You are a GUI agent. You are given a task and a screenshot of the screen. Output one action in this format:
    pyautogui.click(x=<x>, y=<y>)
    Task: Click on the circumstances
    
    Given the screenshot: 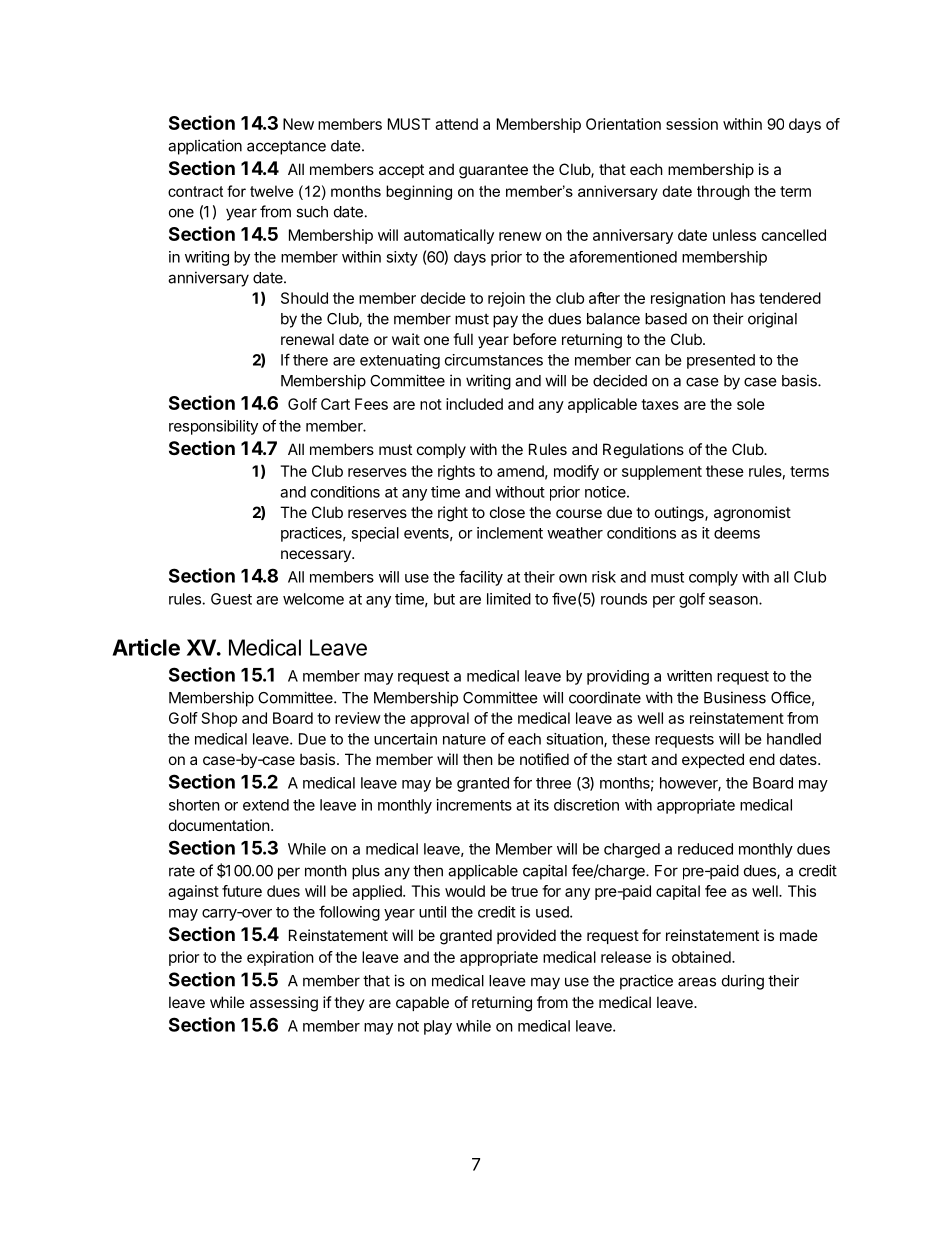 What is the action you would take?
    pyautogui.click(x=494, y=360)
